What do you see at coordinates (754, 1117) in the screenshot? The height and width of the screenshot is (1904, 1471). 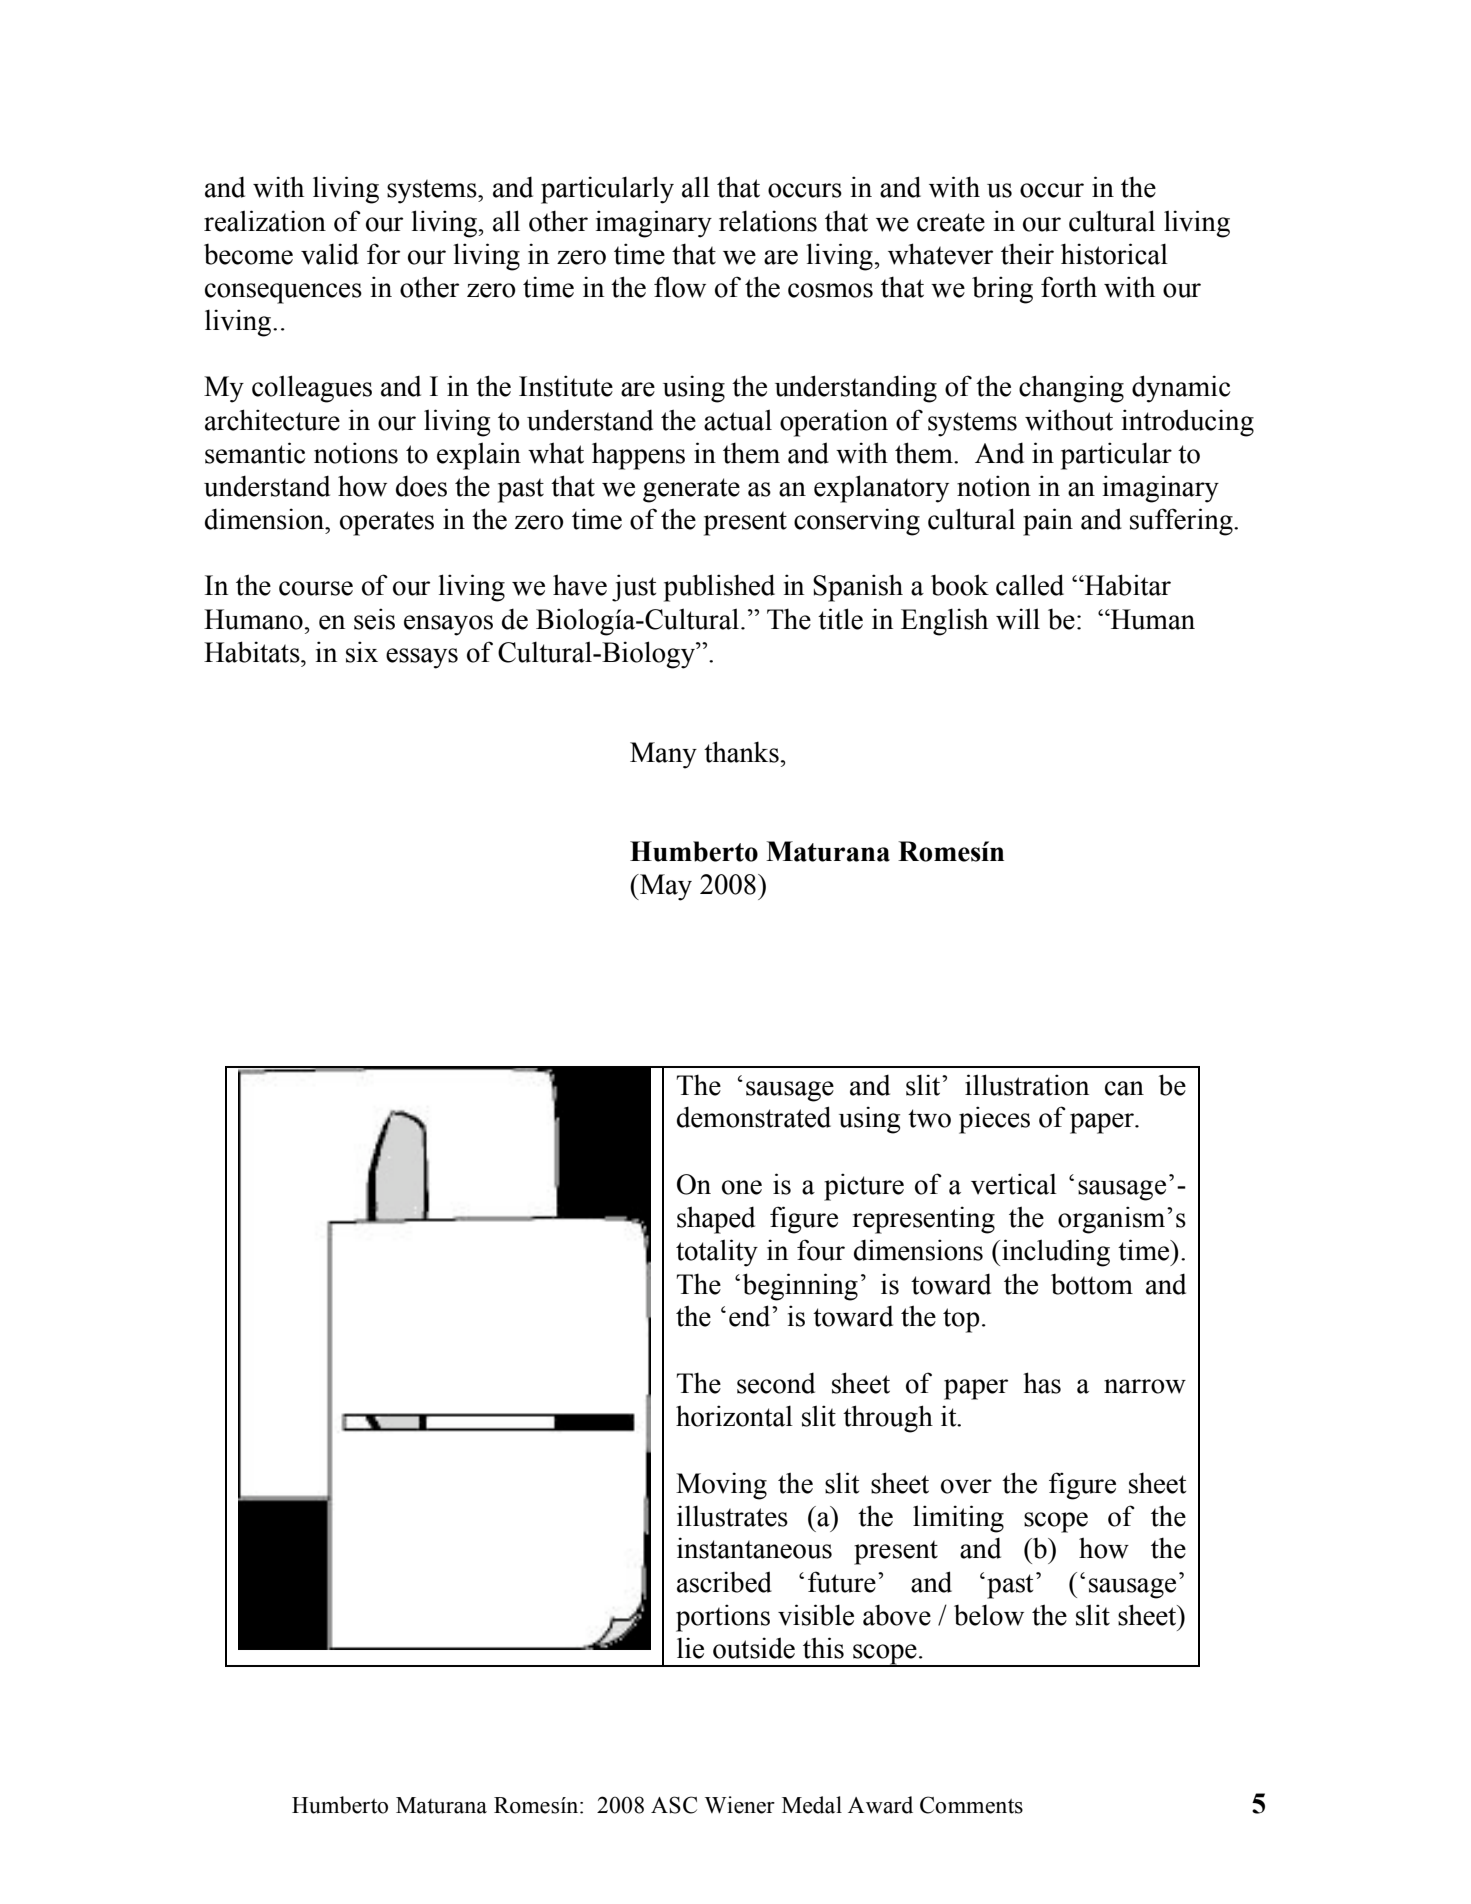 I see `demonstrated` at bounding box center [754, 1117].
